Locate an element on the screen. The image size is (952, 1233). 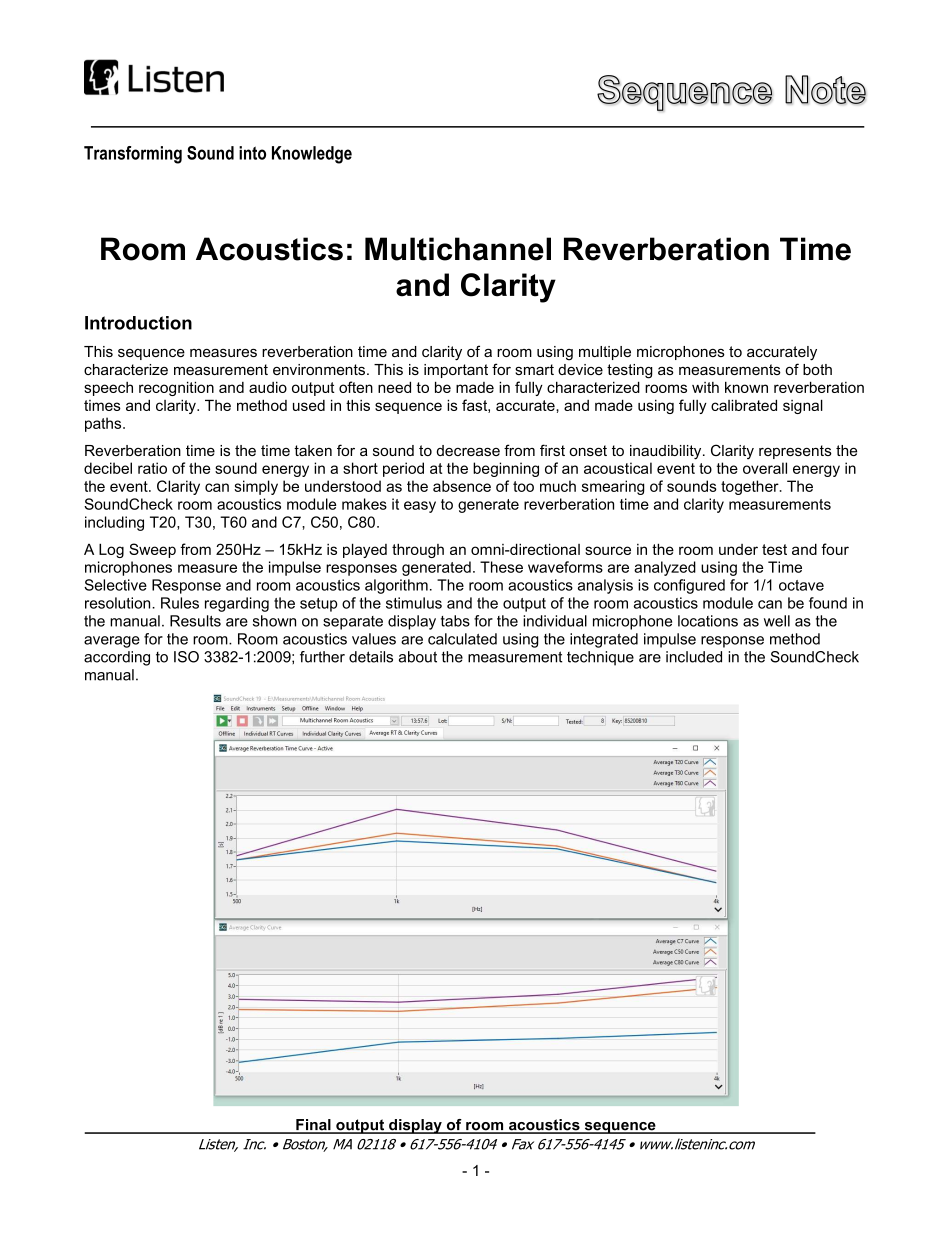
included is located at coordinates (694, 657).
